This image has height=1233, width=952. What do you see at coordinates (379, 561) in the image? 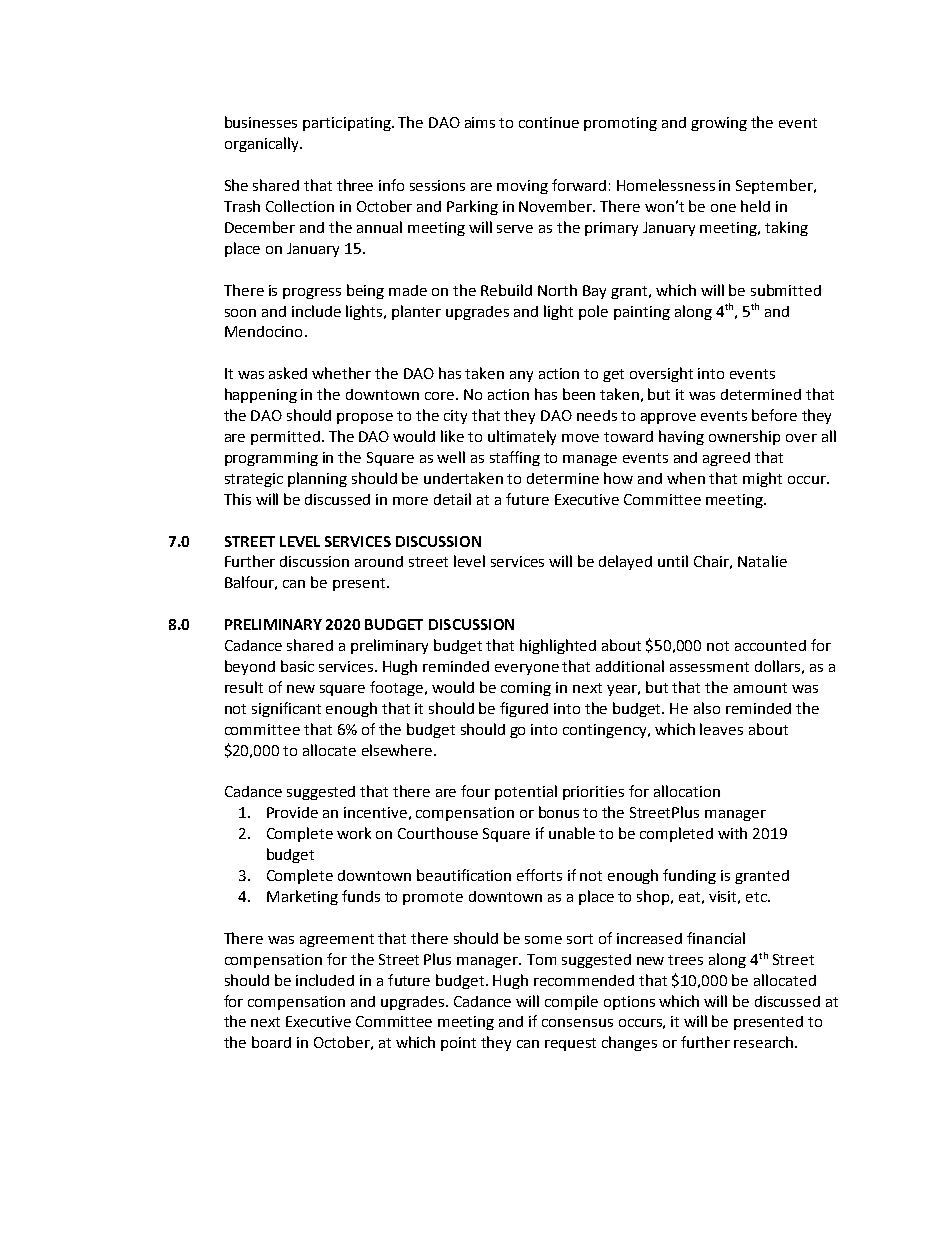
I see `around` at bounding box center [379, 561].
